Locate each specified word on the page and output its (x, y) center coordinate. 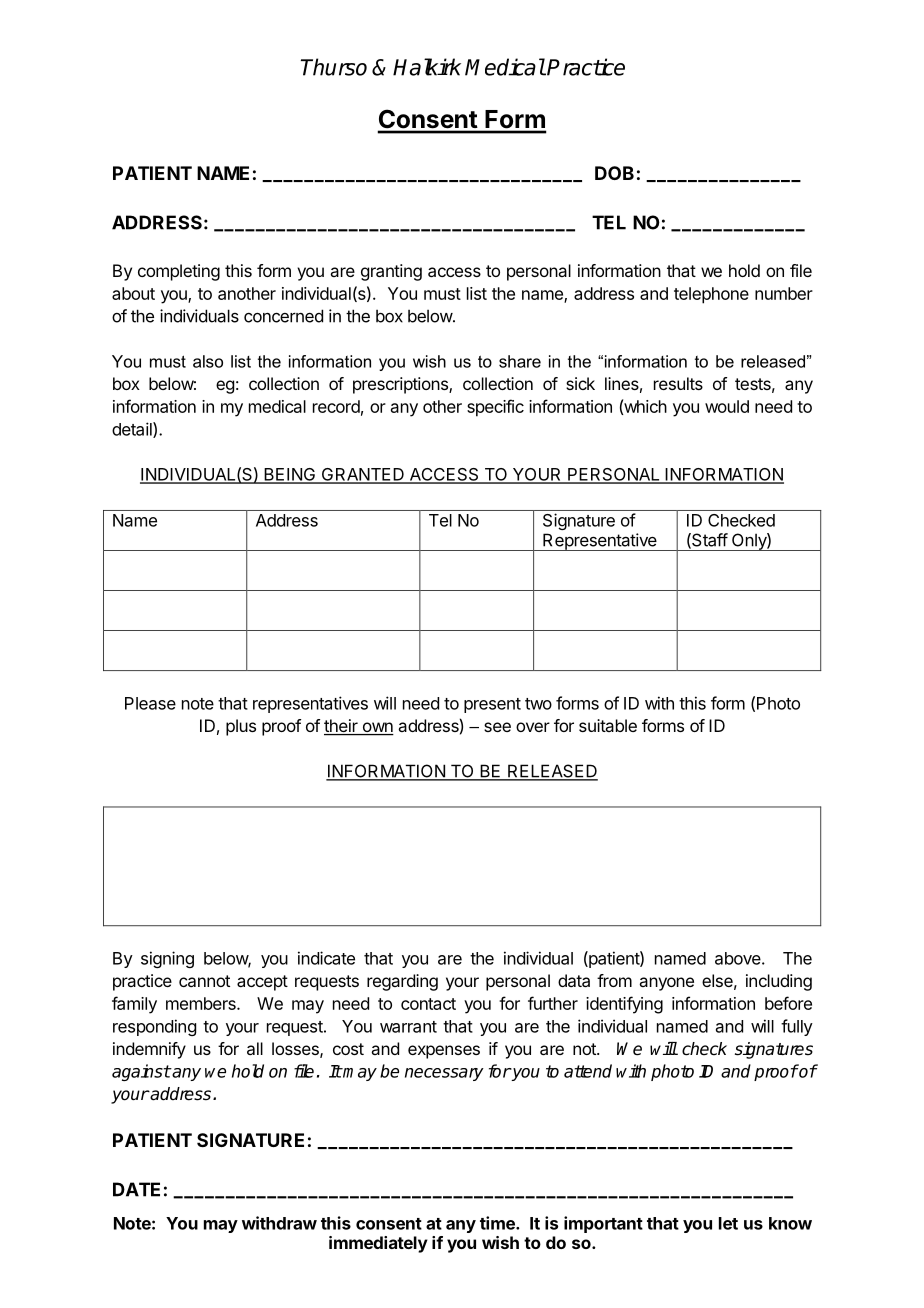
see (497, 727)
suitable (608, 725)
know (790, 1223)
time (498, 1223)
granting (391, 272)
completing (179, 272)
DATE (136, 1189)
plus (241, 727)
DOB (614, 173)
